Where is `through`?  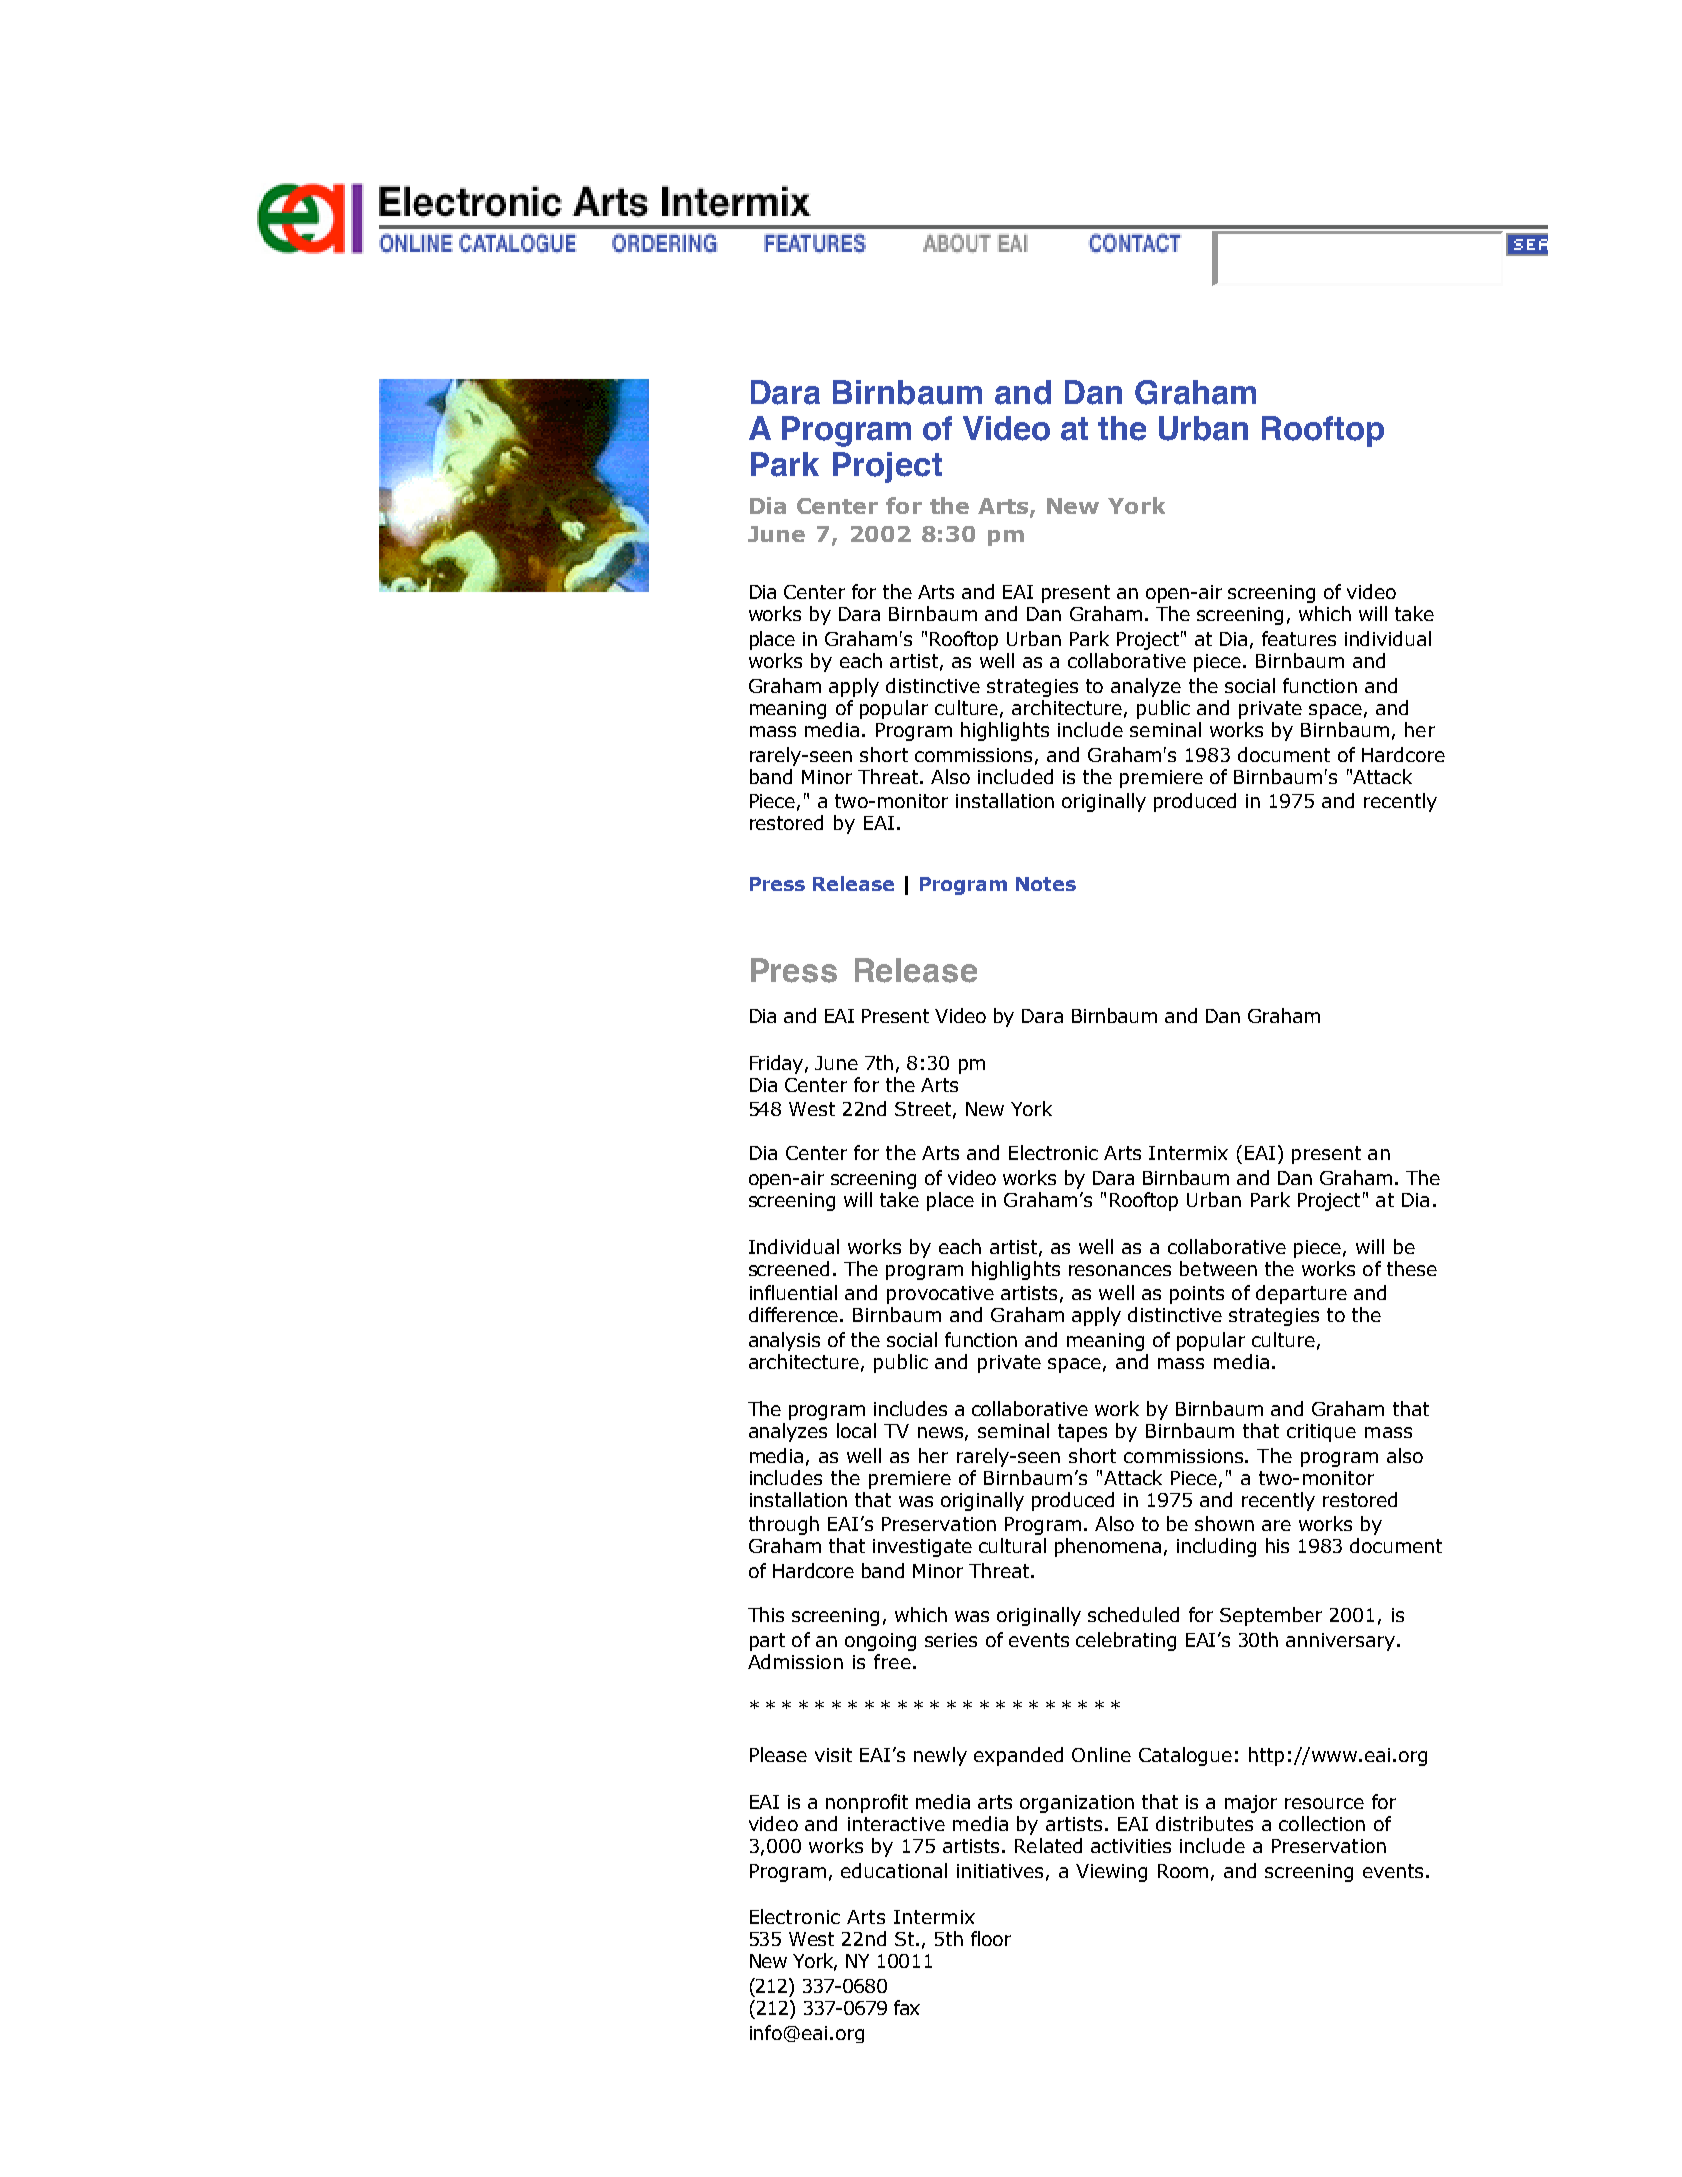 through is located at coordinates (784, 1525).
